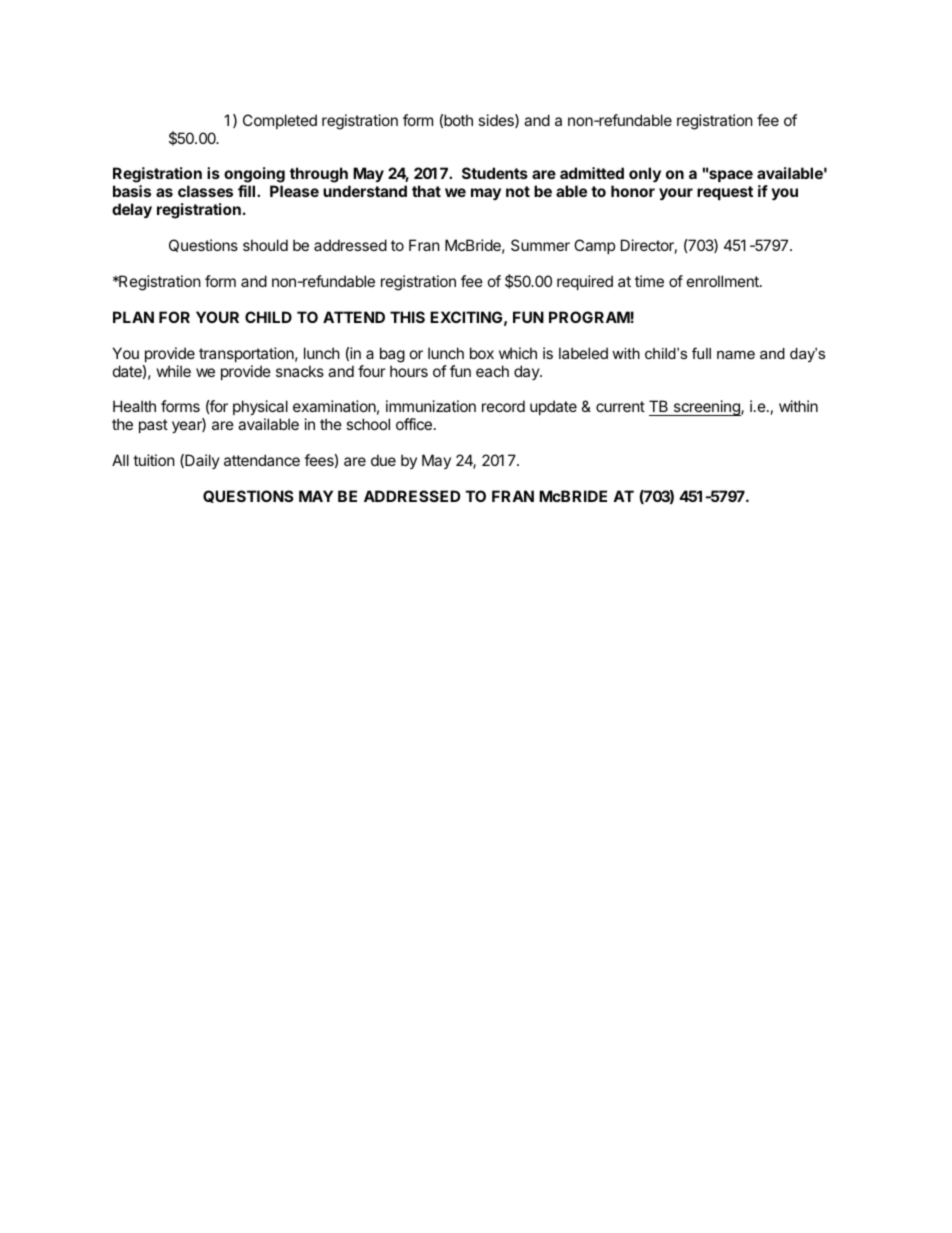 Image resolution: width=952 pixels, height=1233 pixels. What do you see at coordinates (154, 460) in the screenshot?
I see `tuition` at bounding box center [154, 460].
